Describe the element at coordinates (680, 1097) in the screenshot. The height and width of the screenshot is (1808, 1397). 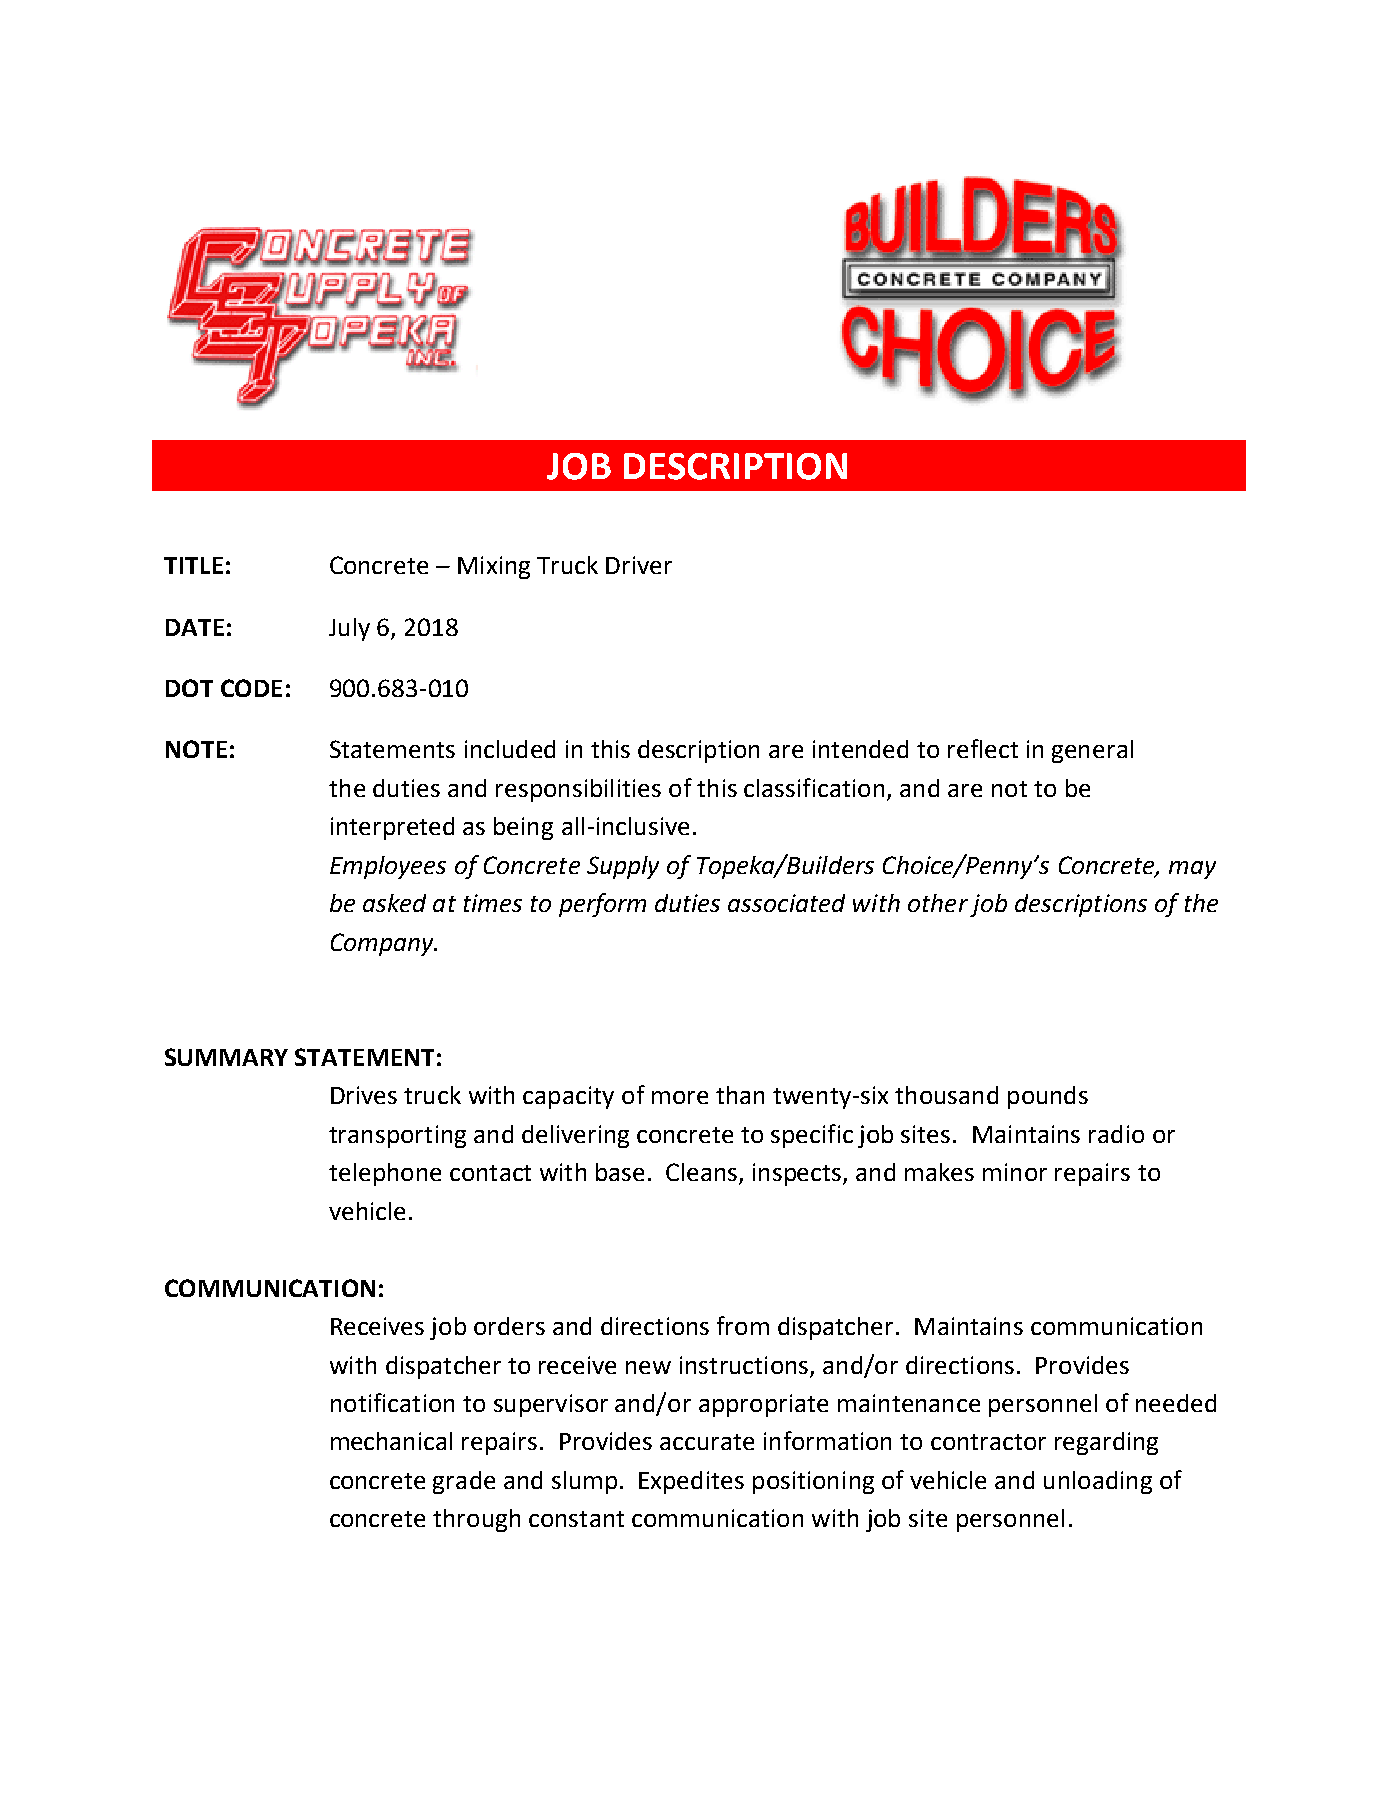
I see `more` at that location.
